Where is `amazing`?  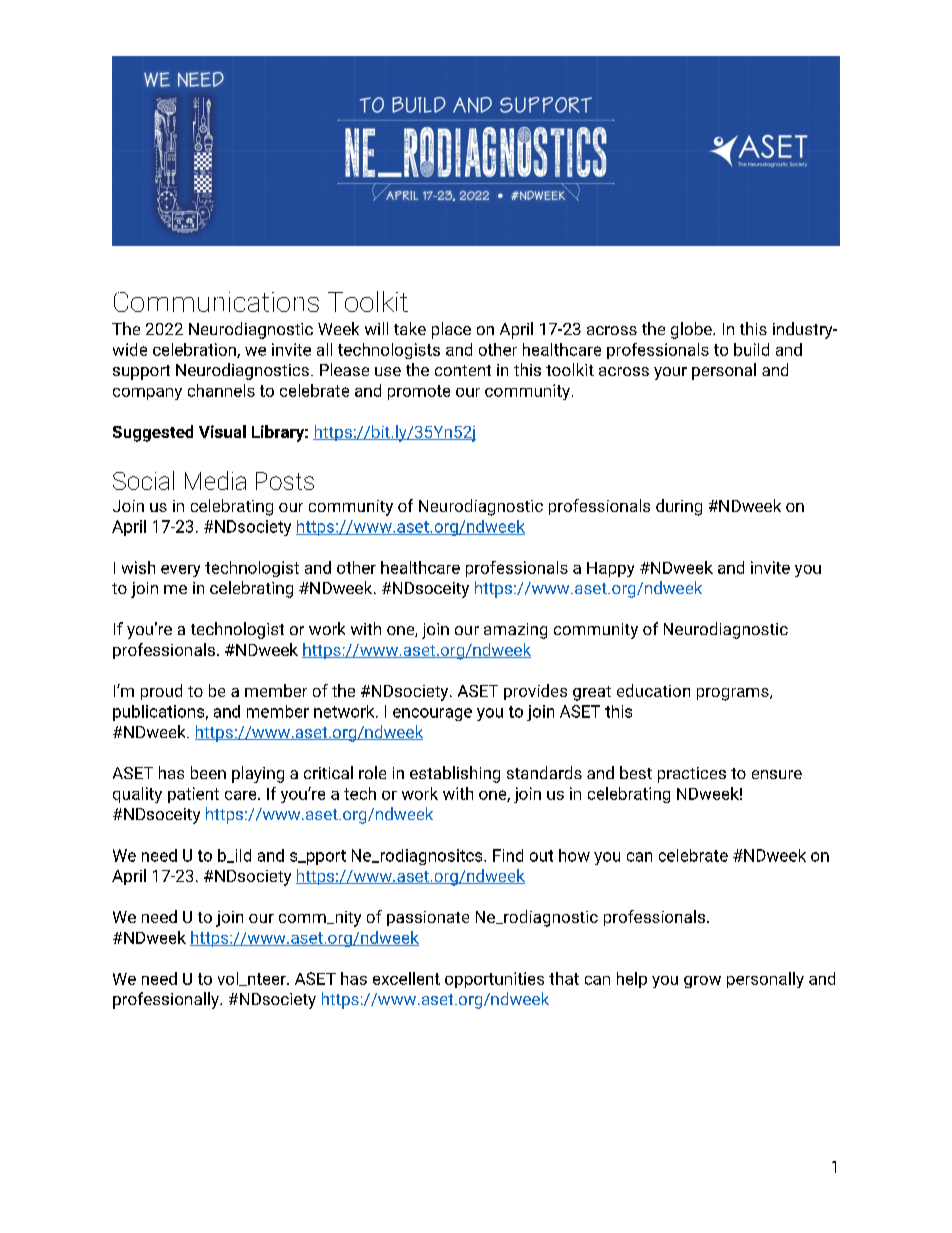 amazing is located at coordinates (515, 631).
